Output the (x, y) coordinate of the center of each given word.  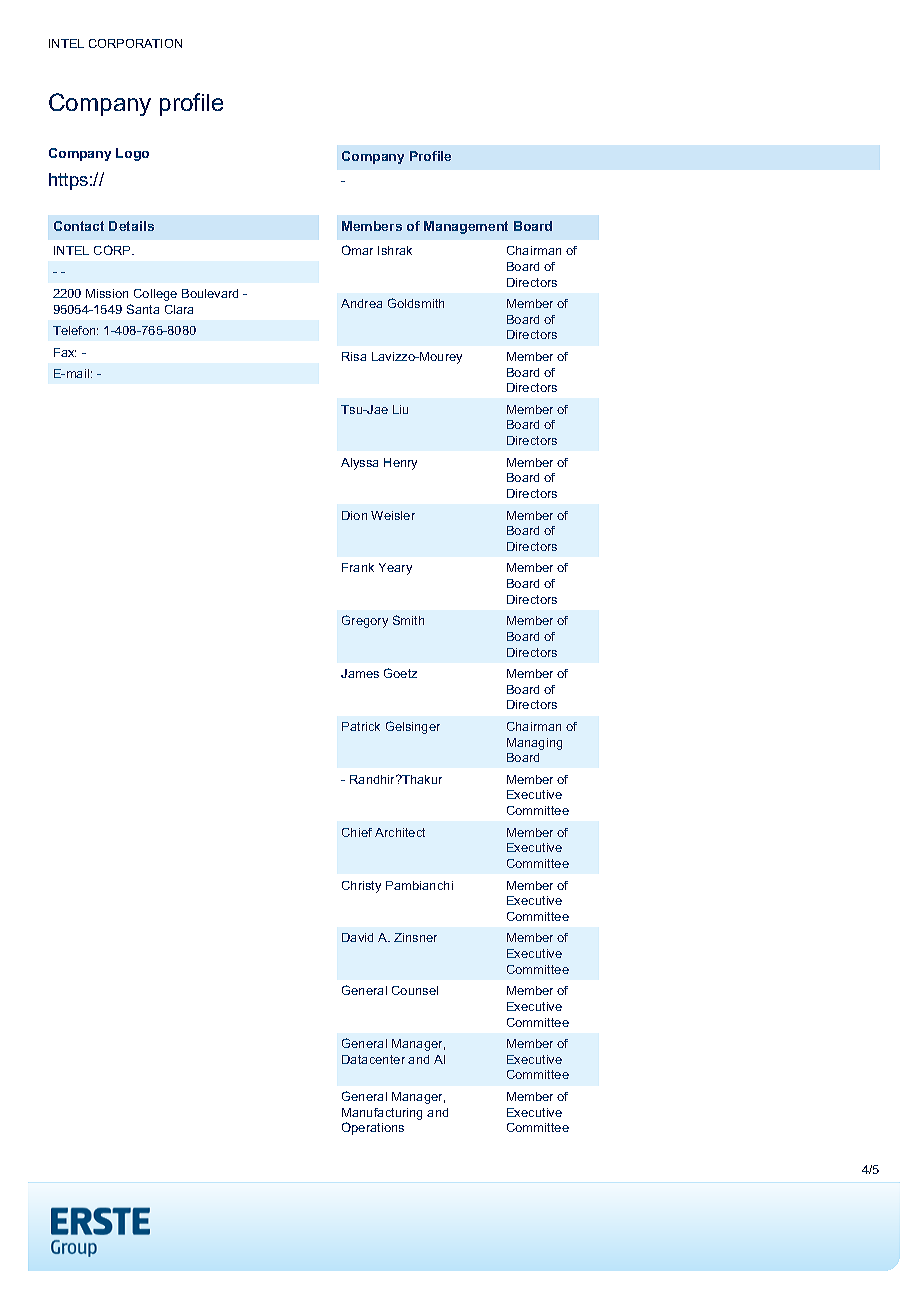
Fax (65, 352)
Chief (357, 832)
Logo (132, 154)
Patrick (361, 726)
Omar (357, 250)
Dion (354, 515)
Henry (400, 464)
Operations (373, 1128)
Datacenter (373, 1059)
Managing (534, 744)
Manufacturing (382, 1114)
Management (466, 227)
